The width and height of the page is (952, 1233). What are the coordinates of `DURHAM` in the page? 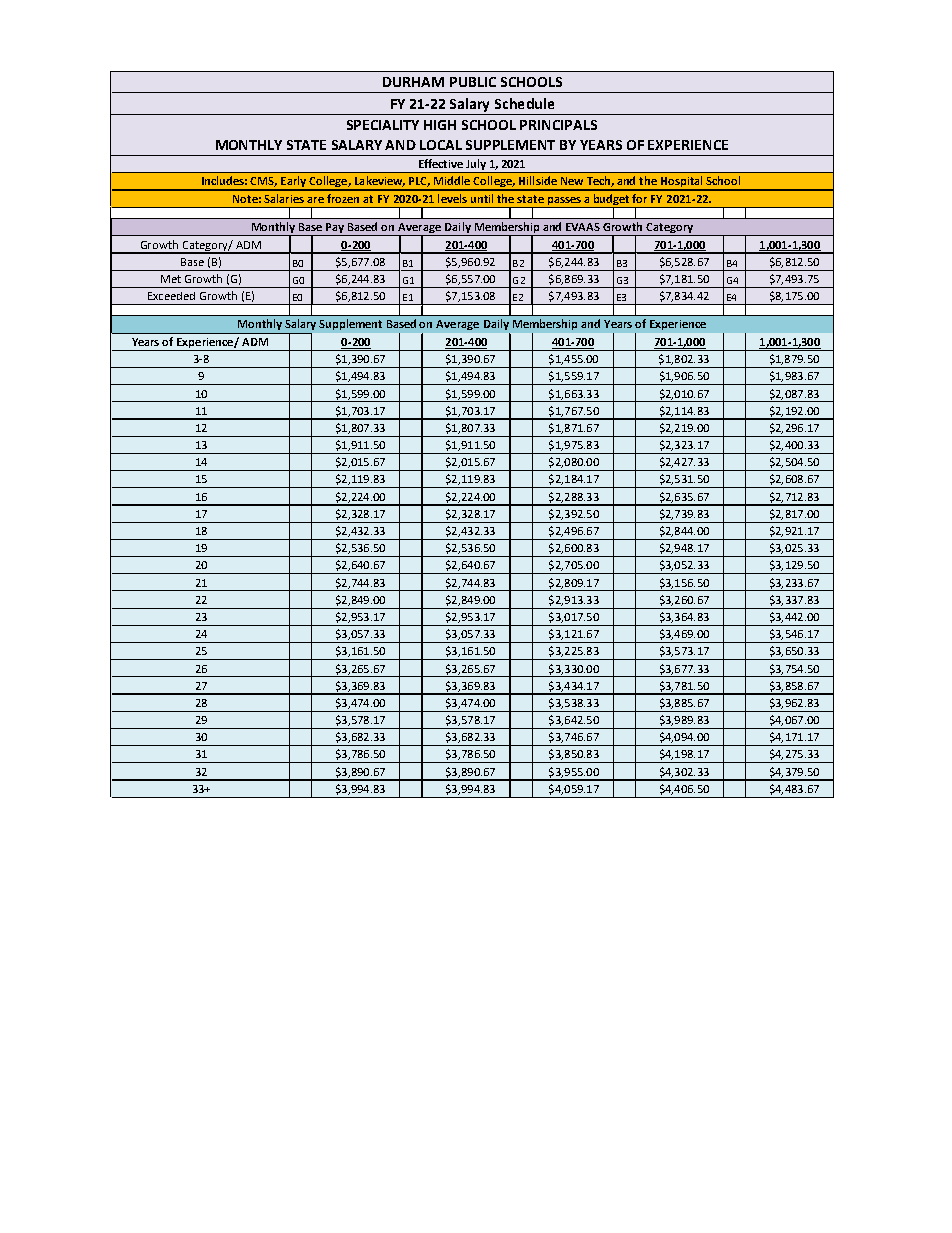 It's located at (413, 82).
